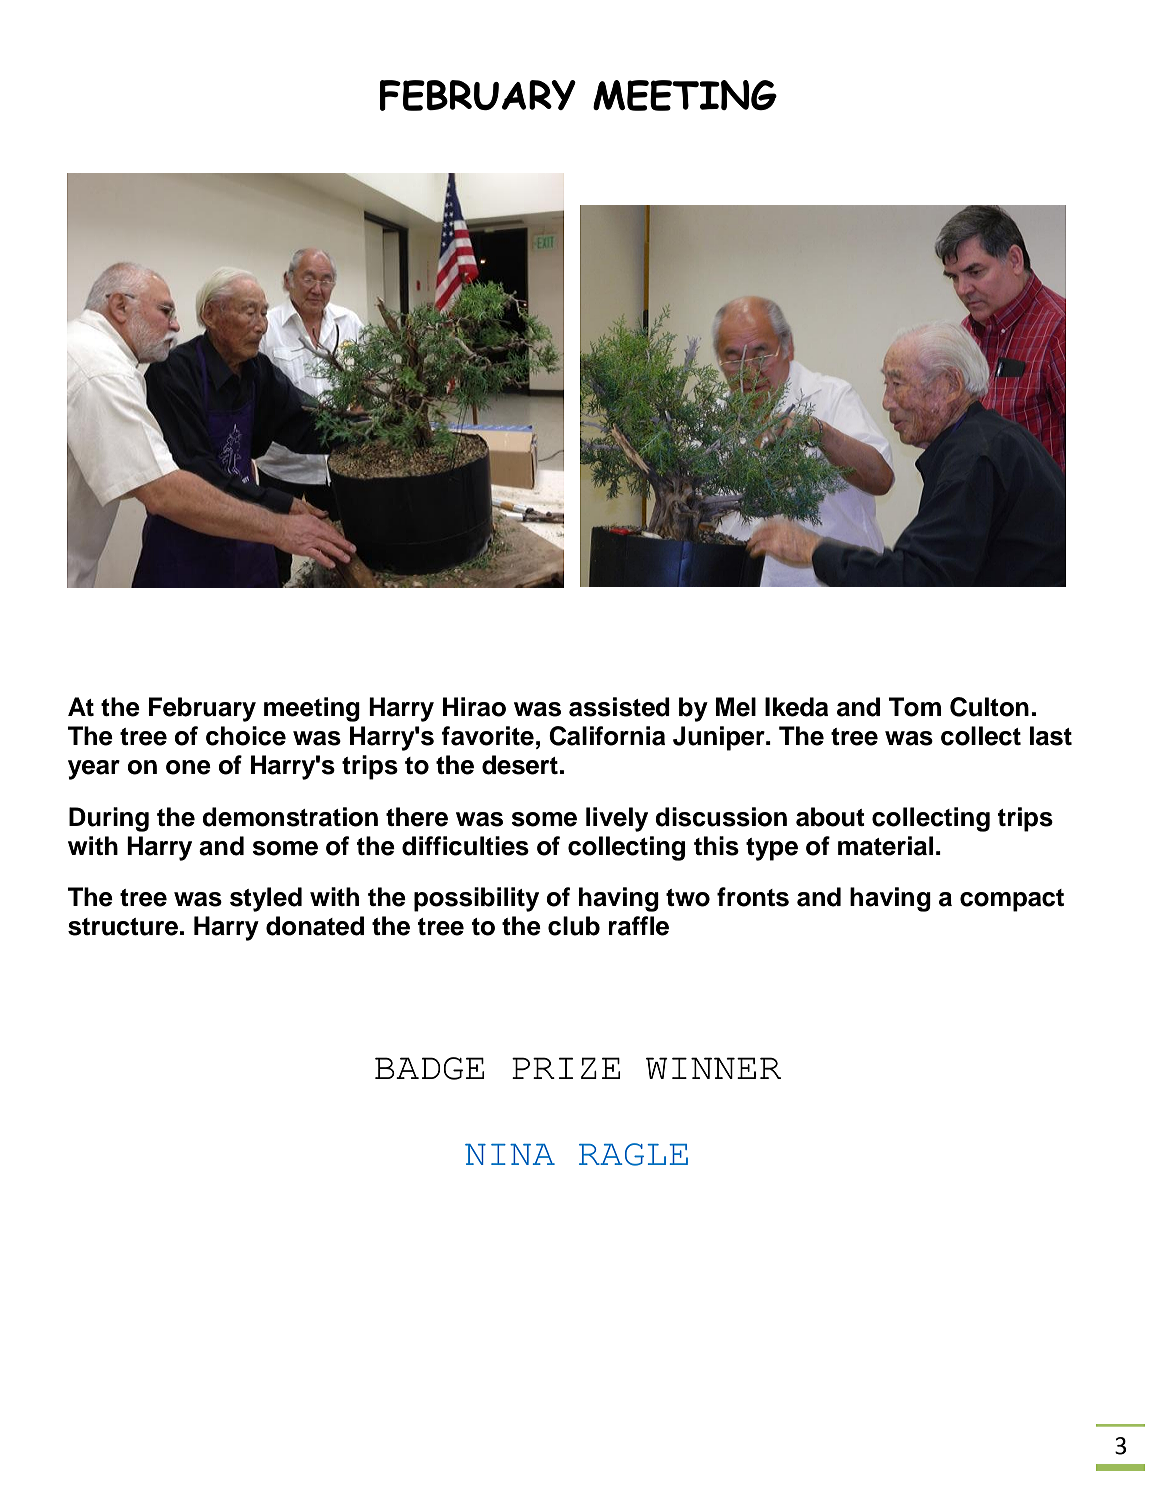 Image resolution: width=1155 pixels, height=1494 pixels. I want to click on compact, so click(1012, 900).
